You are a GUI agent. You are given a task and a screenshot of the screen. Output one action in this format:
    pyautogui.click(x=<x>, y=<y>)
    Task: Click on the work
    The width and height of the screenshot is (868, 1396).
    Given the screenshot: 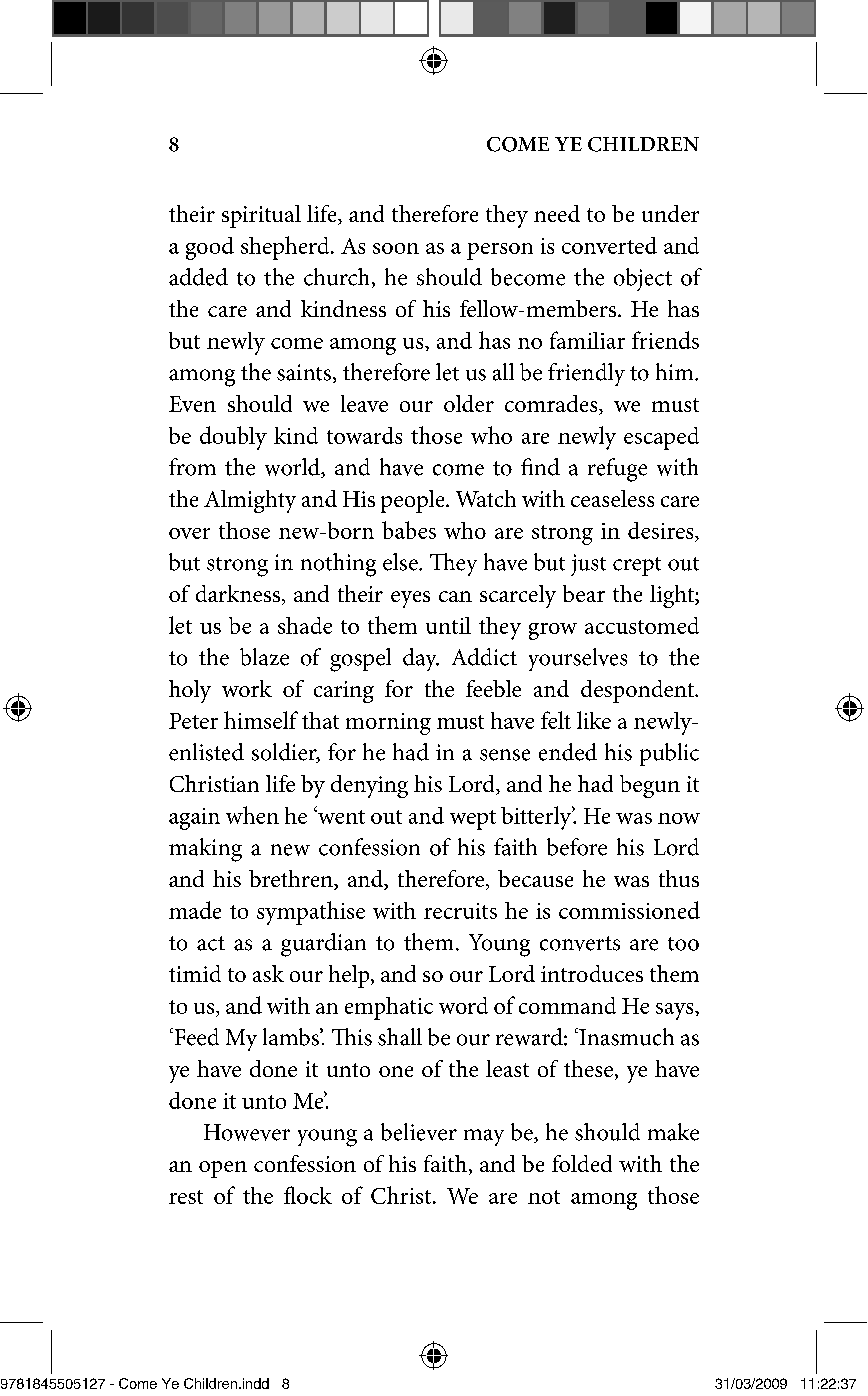 What is the action you would take?
    pyautogui.click(x=247, y=688)
